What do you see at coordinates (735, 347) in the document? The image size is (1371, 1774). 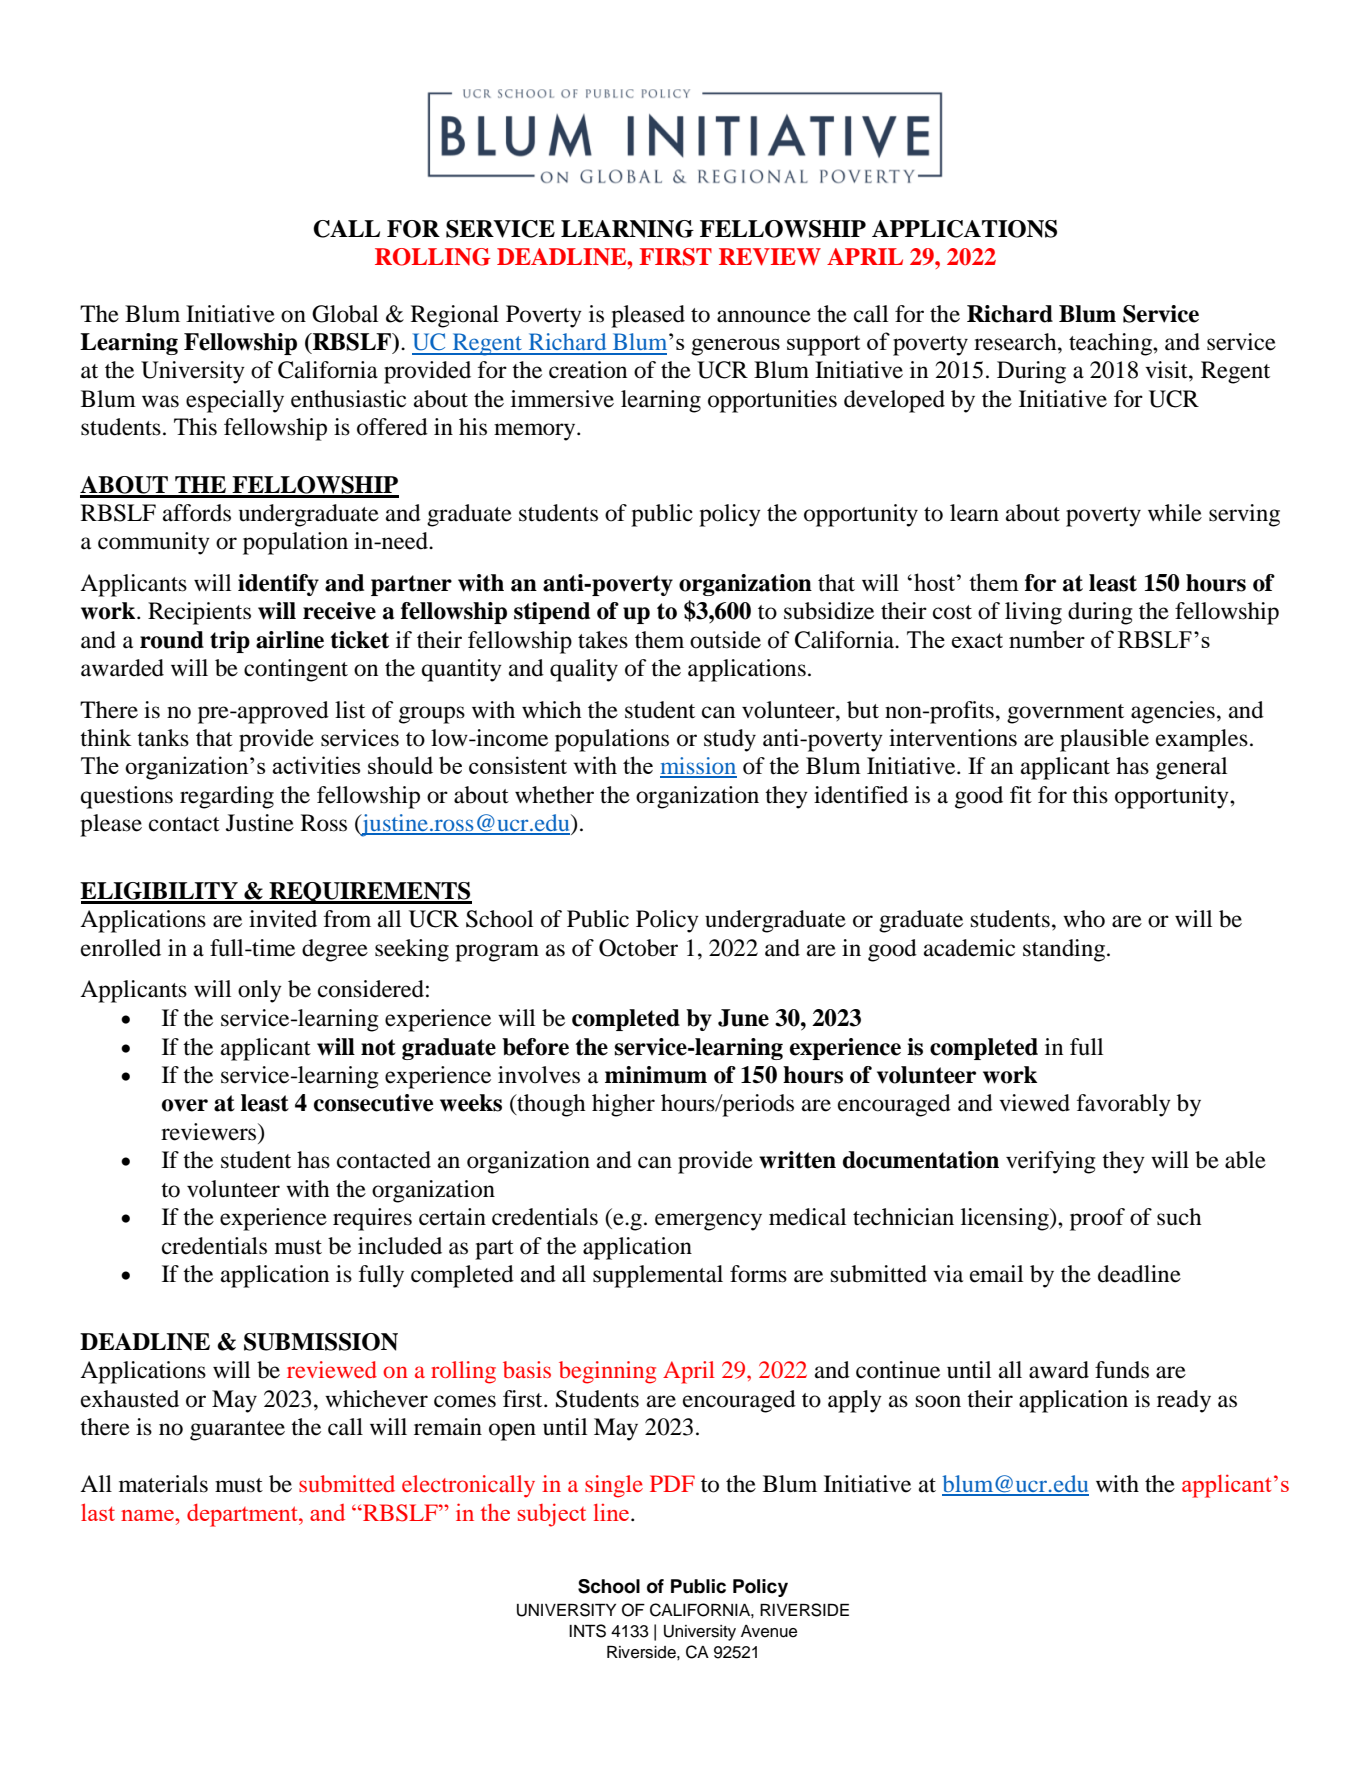 I see `generous` at bounding box center [735, 347].
